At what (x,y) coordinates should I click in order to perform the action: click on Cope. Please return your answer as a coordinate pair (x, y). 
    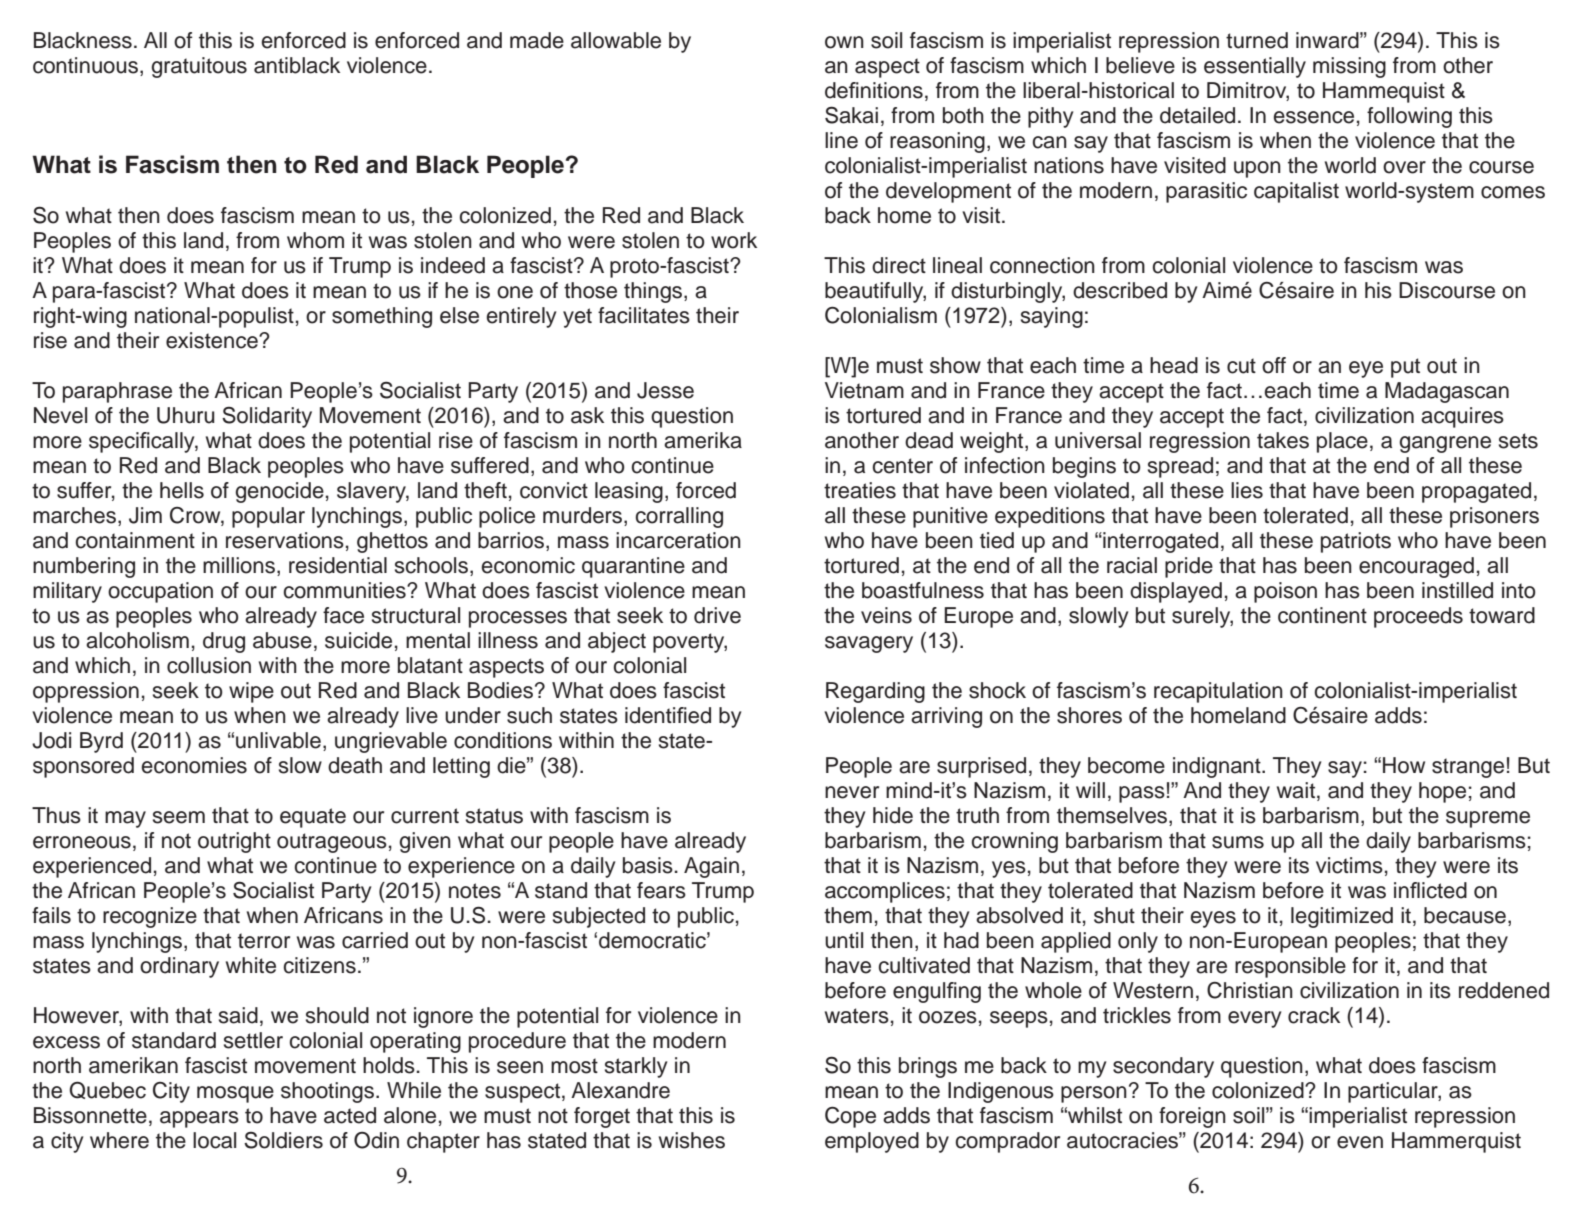
    Looking at the image, I should click on (850, 1117).
